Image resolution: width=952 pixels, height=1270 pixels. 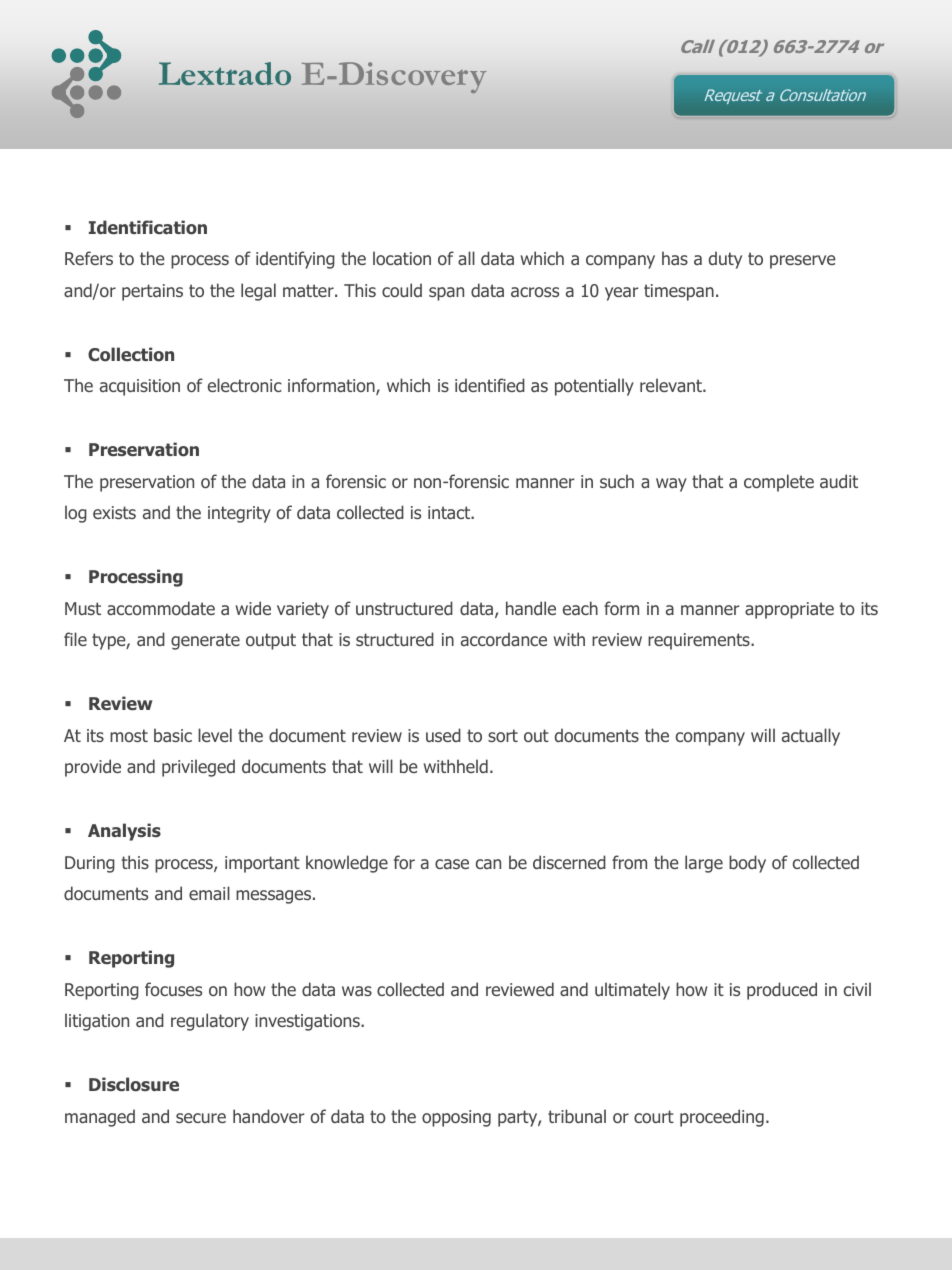 What do you see at coordinates (811, 737) in the document?
I see `actually` at bounding box center [811, 737].
